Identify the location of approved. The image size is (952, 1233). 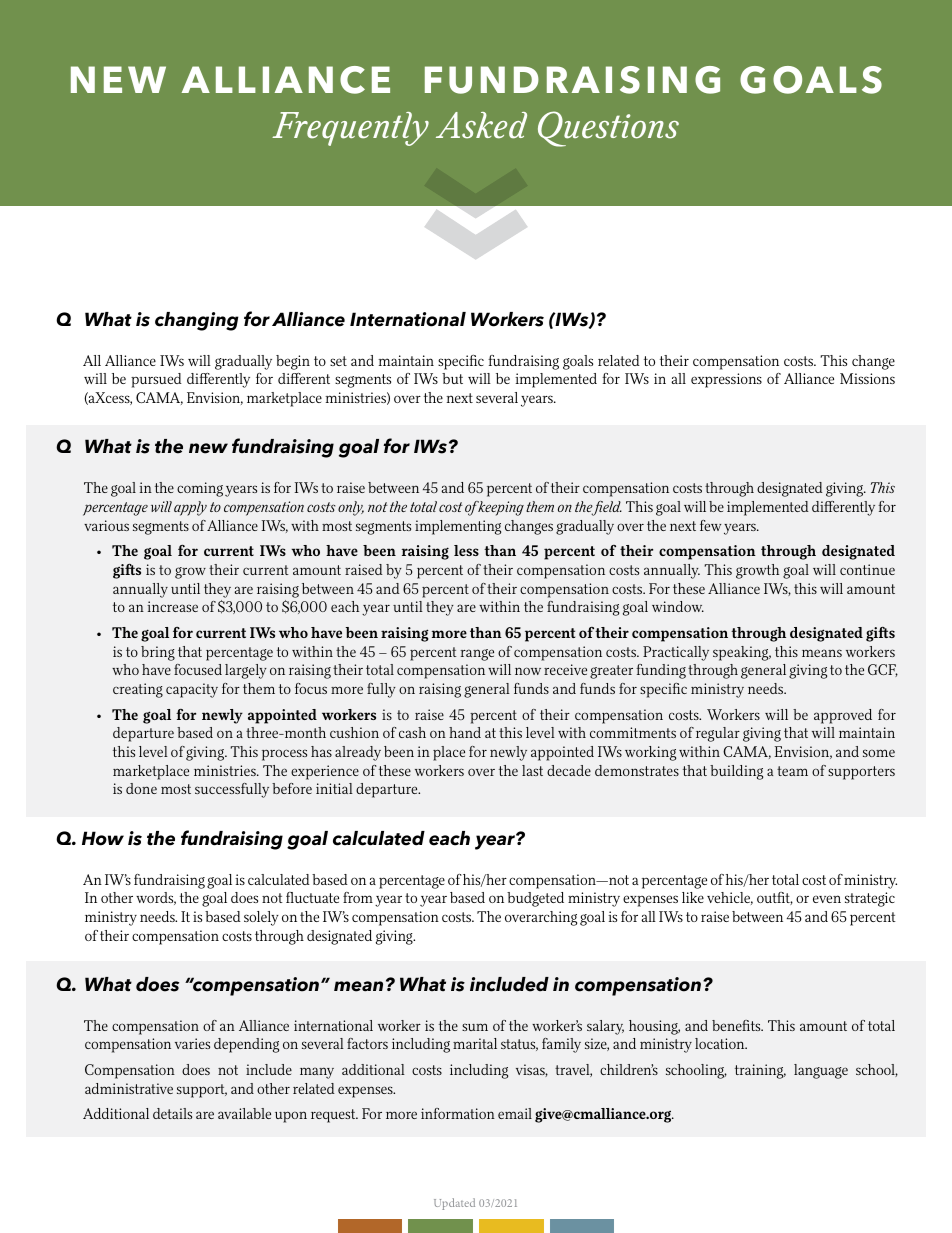
(843, 716).
